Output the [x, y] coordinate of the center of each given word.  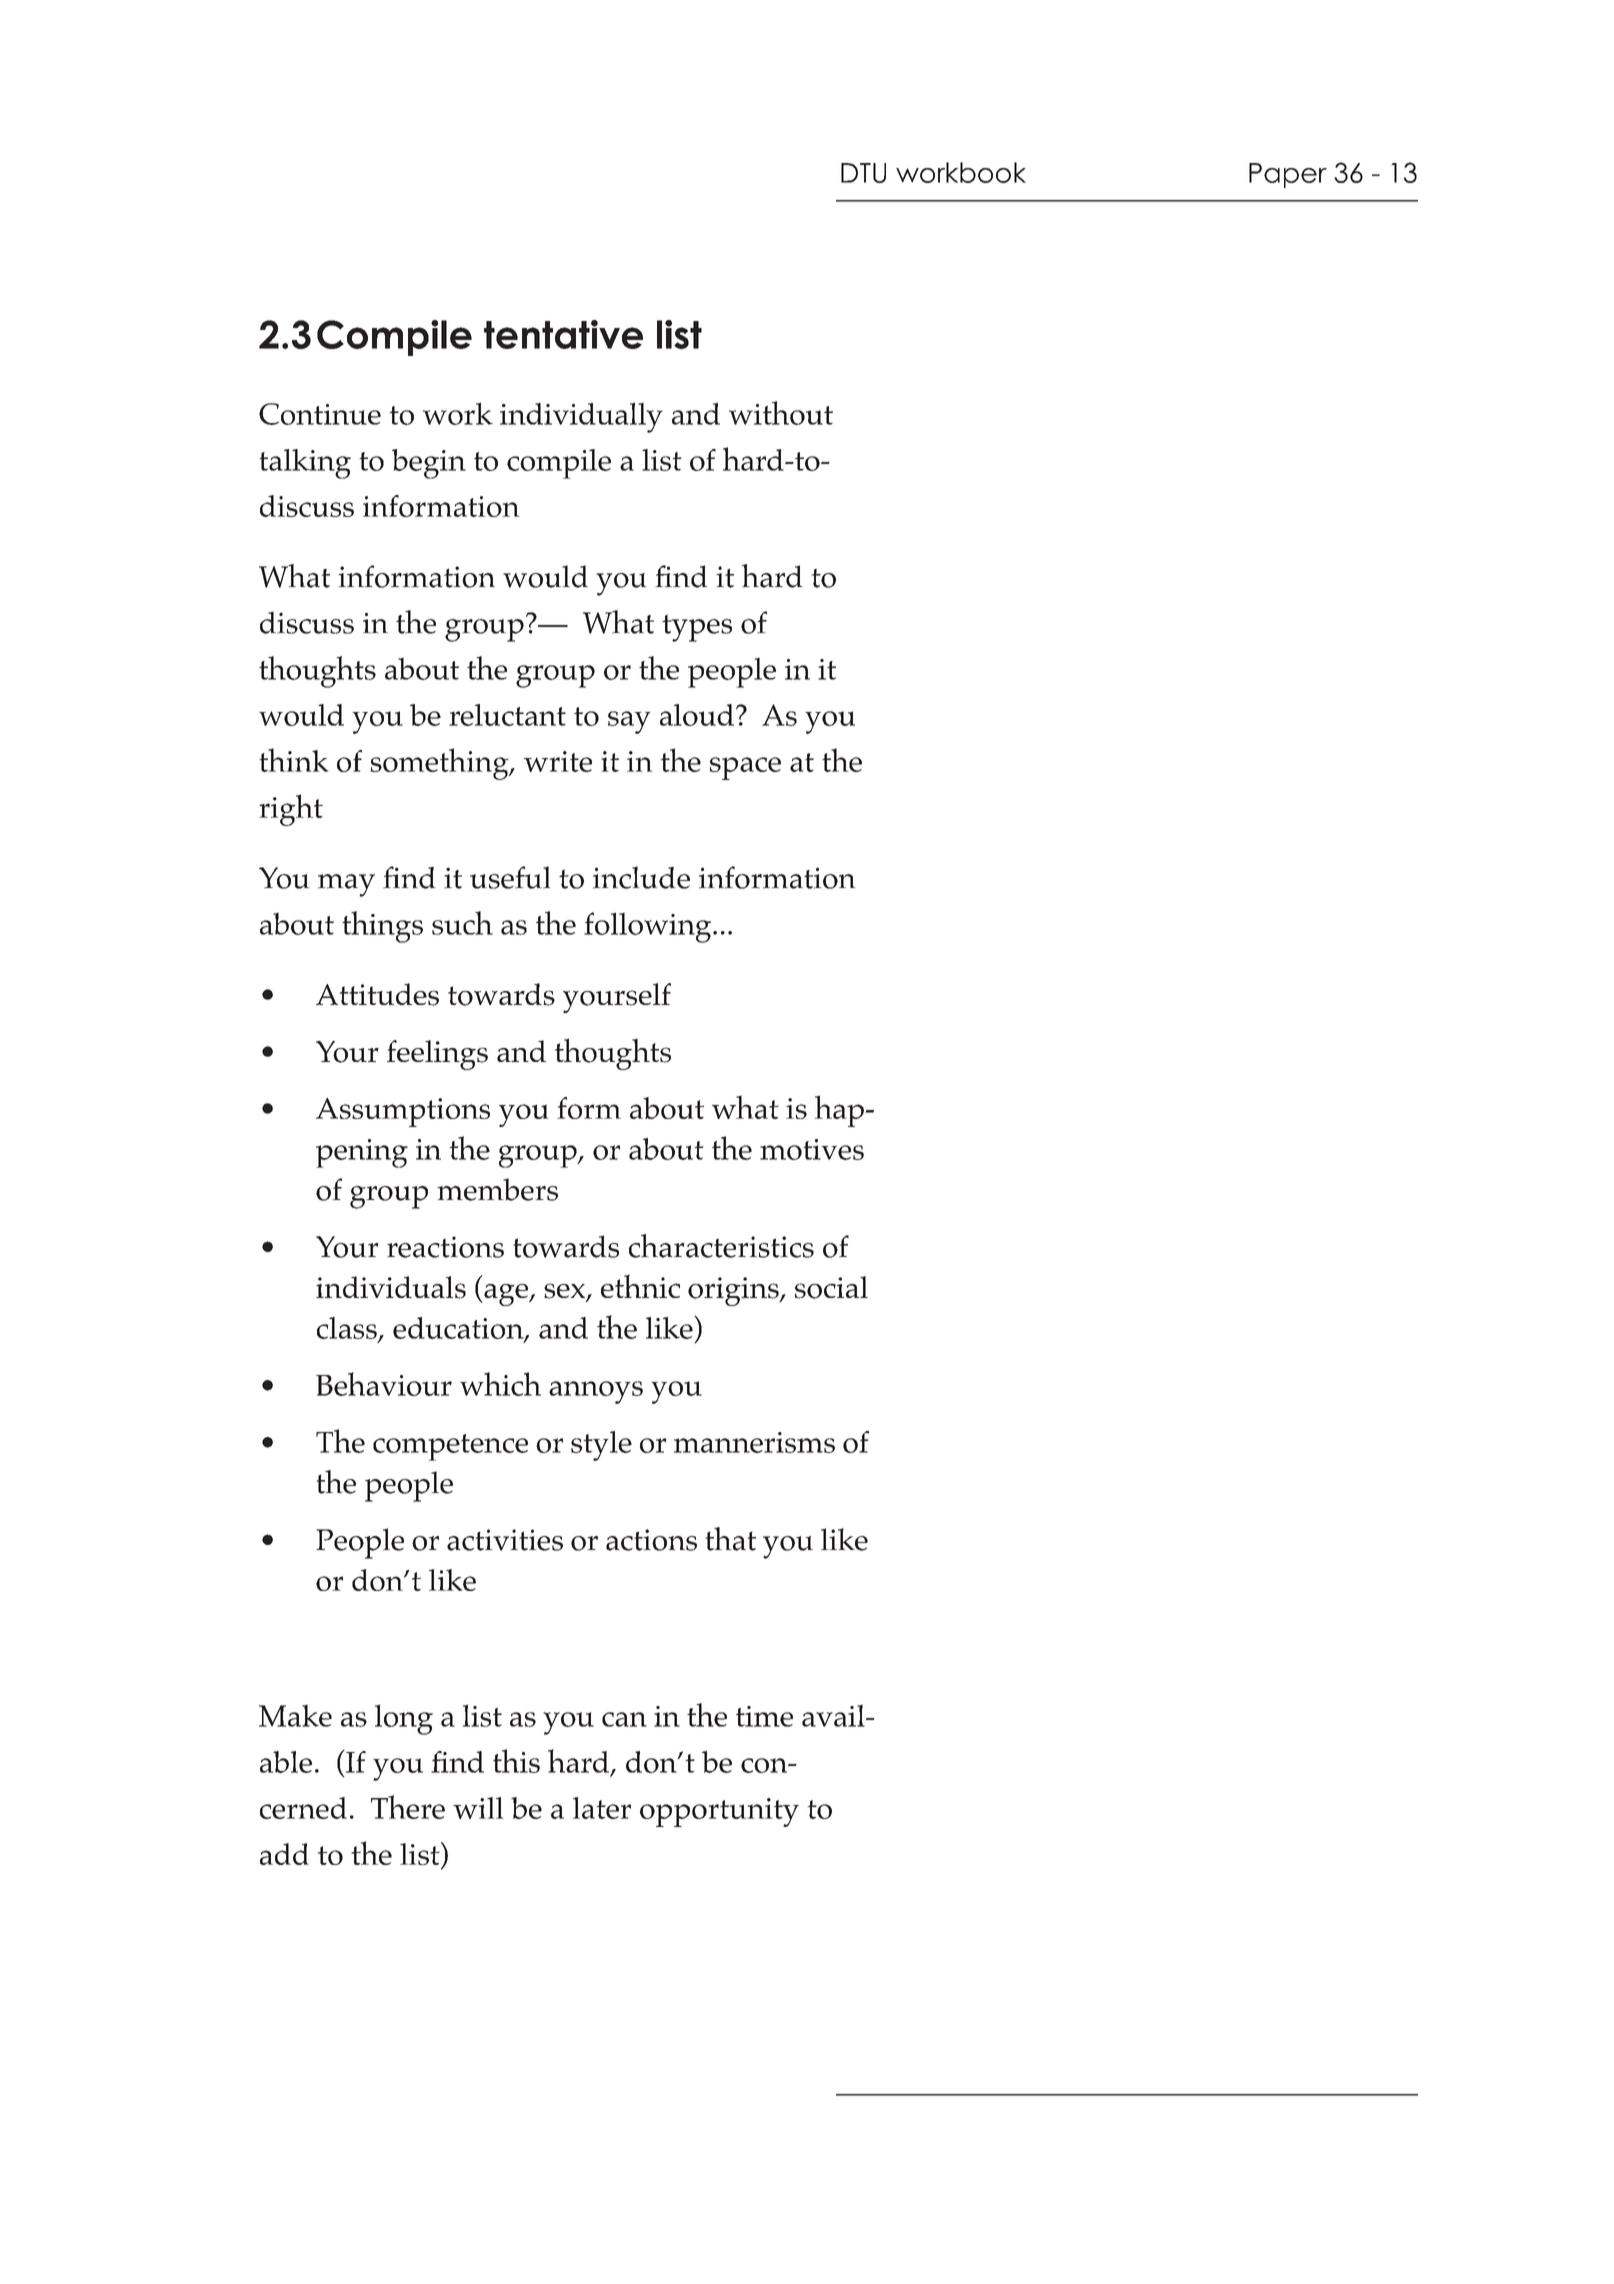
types [697, 628]
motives [812, 1149]
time [764, 1716]
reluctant [507, 715]
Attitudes [377, 994]
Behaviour [384, 1384]
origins [734, 1291]
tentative [563, 334]
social [831, 1287]
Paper [1288, 175]
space [745, 768]
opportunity [719, 1812]
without [781, 413]
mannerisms [754, 1442]
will [478, 1808]
